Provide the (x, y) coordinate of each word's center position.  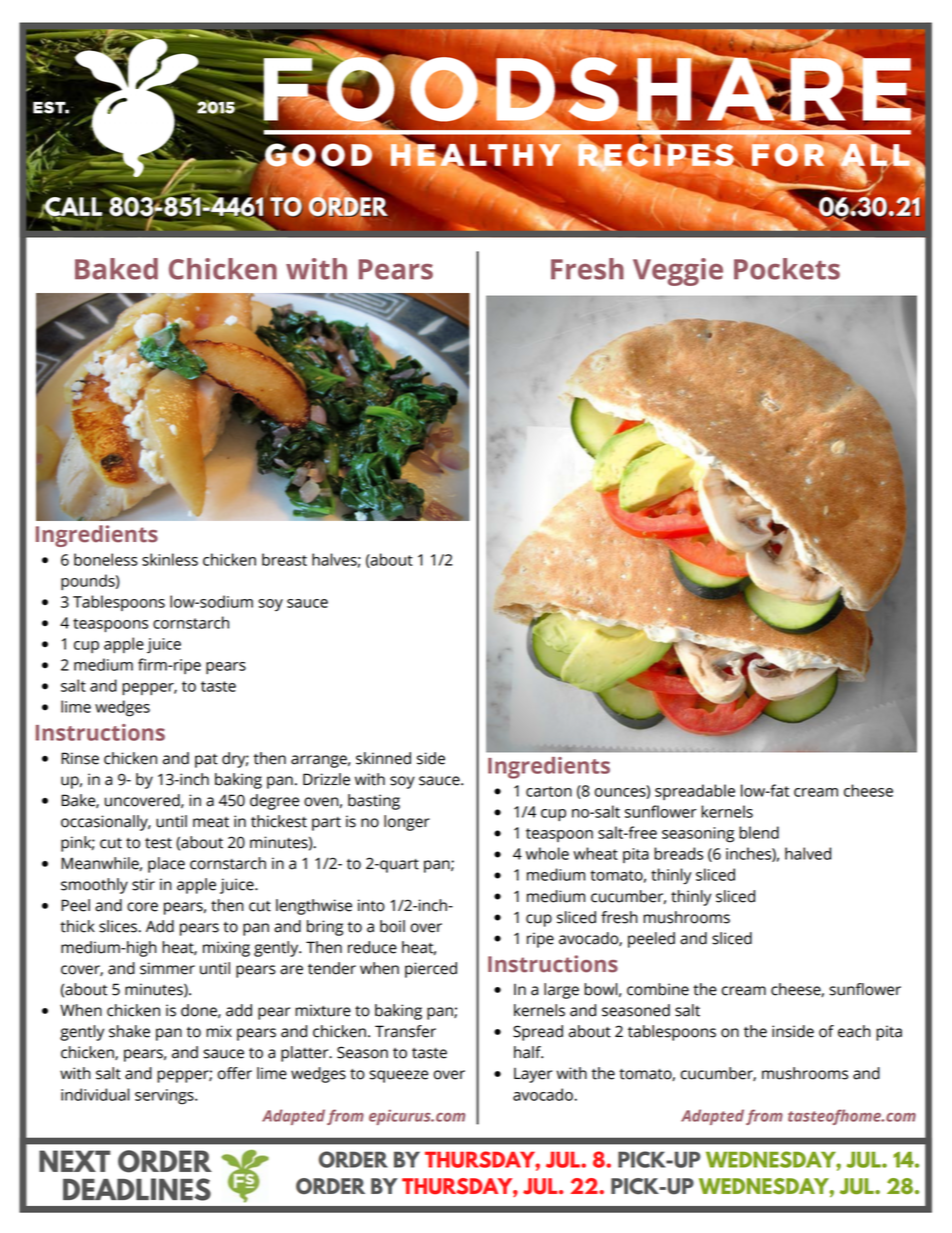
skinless (170, 559)
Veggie (678, 272)
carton (549, 791)
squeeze (398, 1076)
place (166, 865)
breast (284, 559)
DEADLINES (137, 1189)
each (854, 1031)
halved (808, 853)
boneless (106, 559)
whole (547, 853)
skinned (383, 758)
